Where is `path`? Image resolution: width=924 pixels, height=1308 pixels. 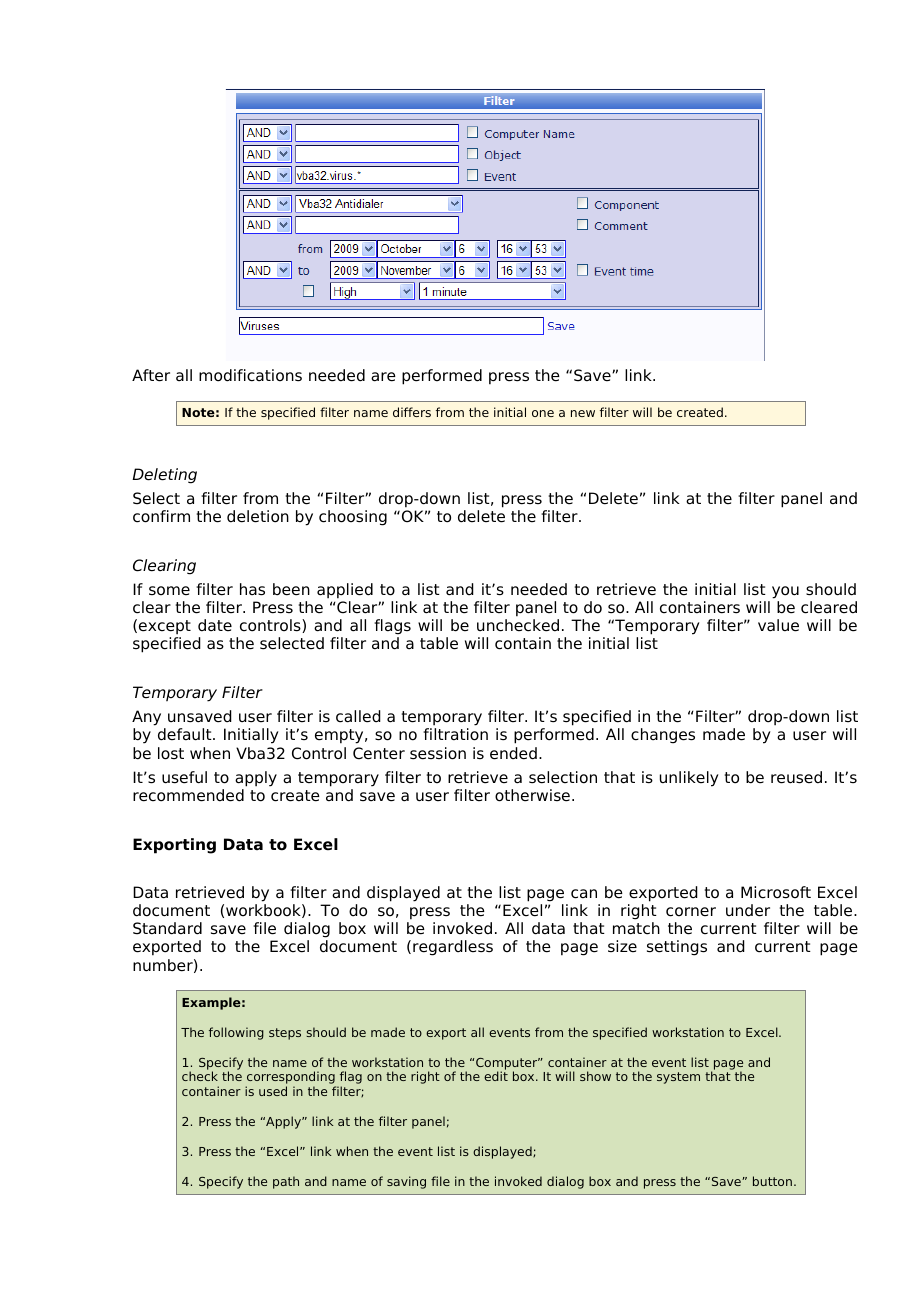 path is located at coordinates (286, 1182).
